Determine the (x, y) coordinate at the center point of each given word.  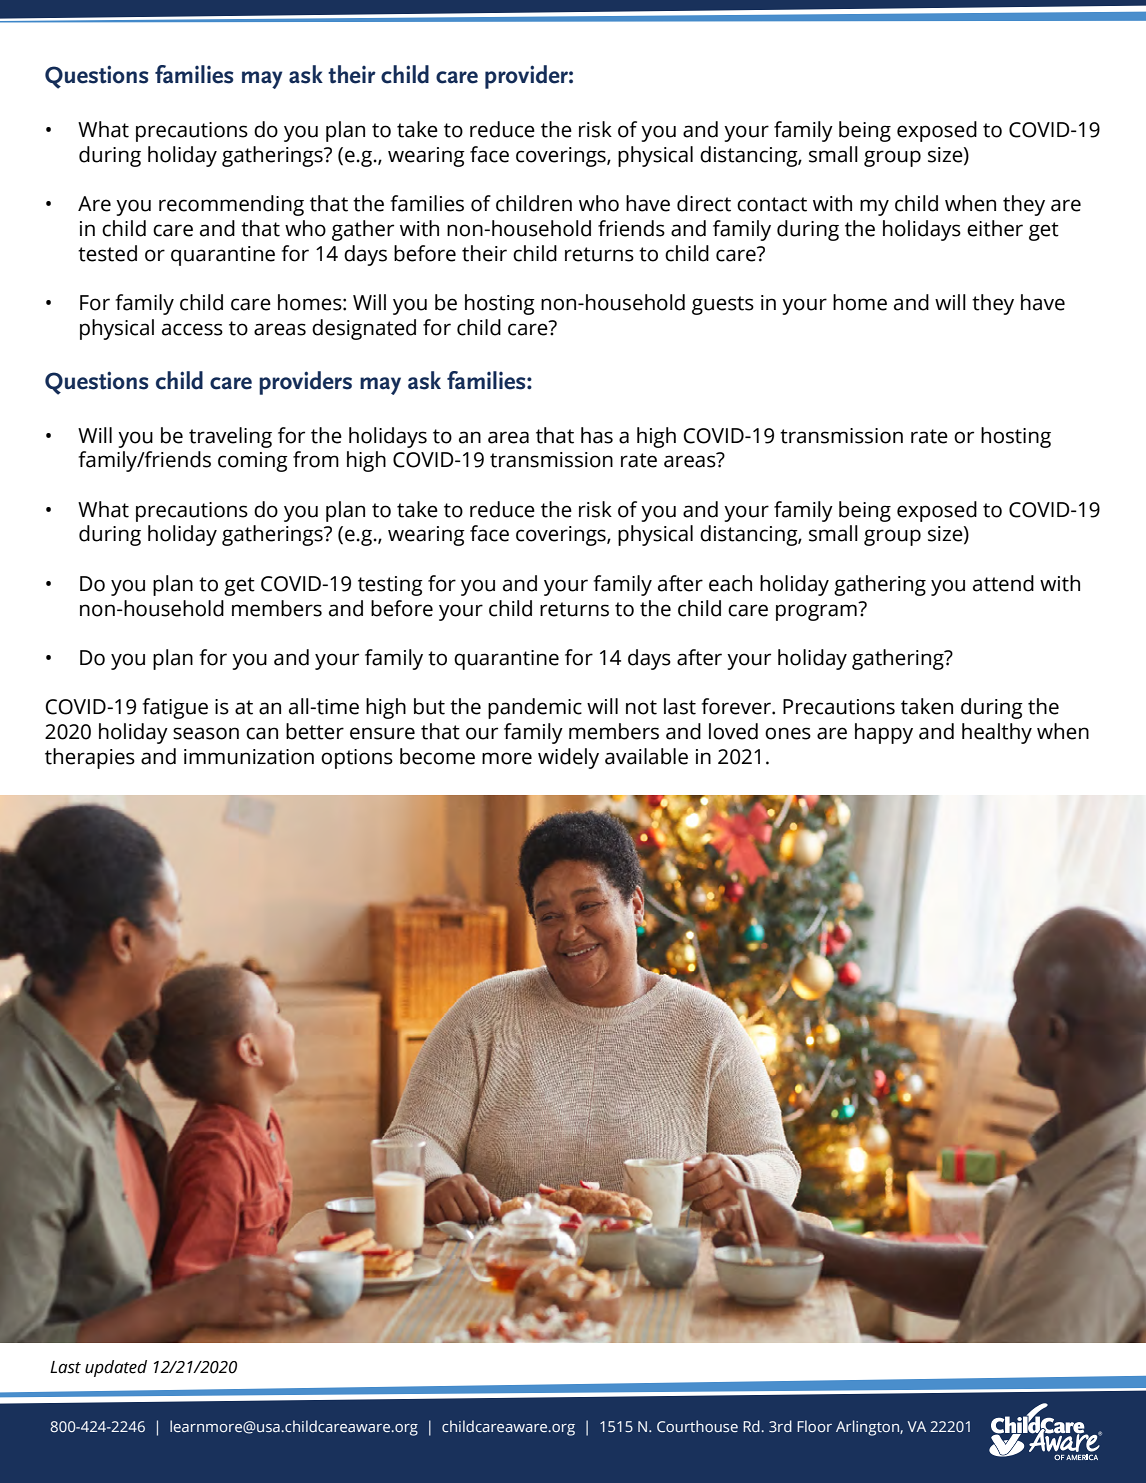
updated (116, 1368)
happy (884, 733)
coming (253, 462)
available (646, 756)
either (995, 228)
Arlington (868, 1428)
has (597, 435)
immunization (249, 757)
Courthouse (697, 1426)
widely (568, 758)
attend (1003, 583)
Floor (814, 1426)
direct (704, 203)
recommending (231, 205)
